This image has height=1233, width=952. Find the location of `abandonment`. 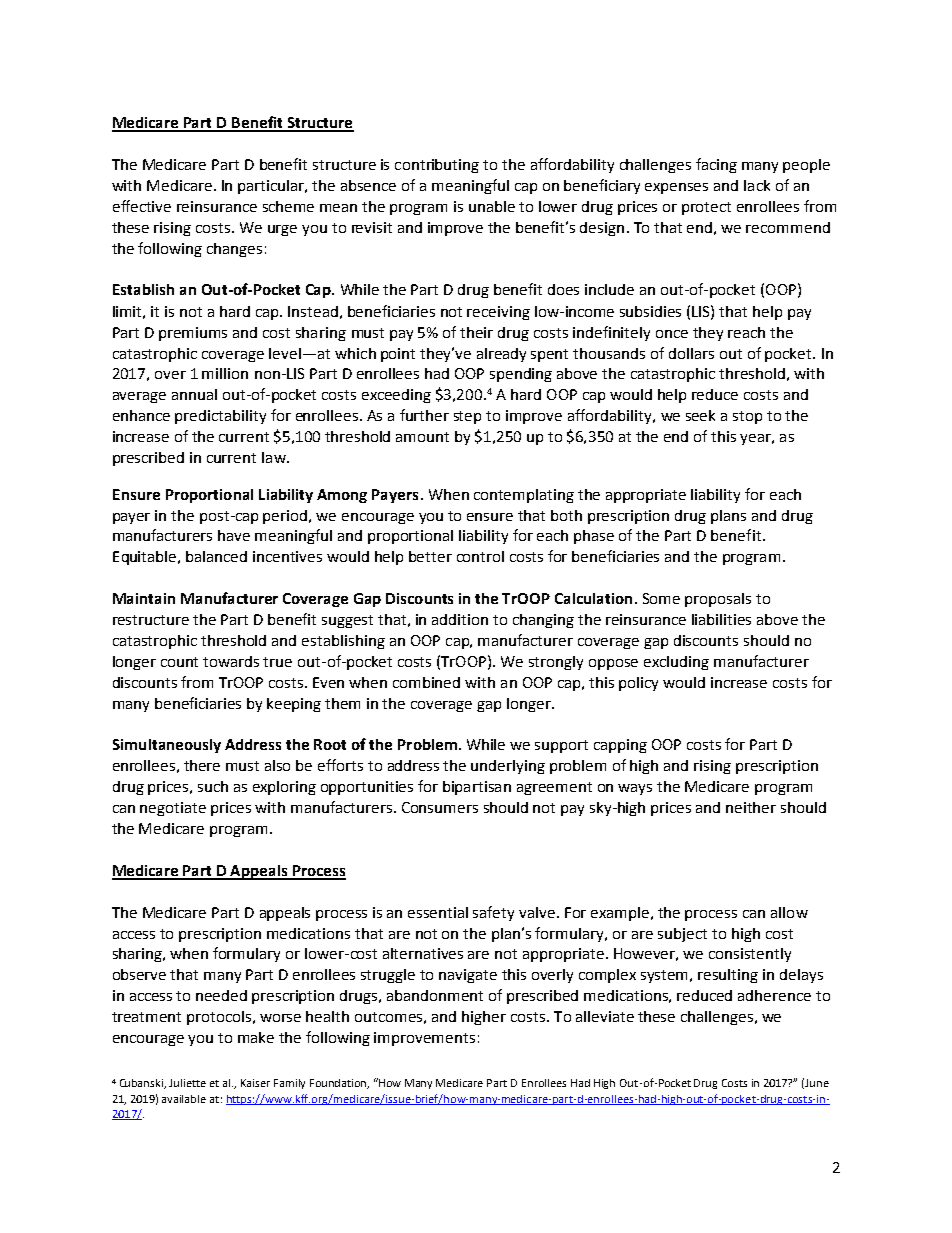

abandonment is located at coordinates (435, 995).
